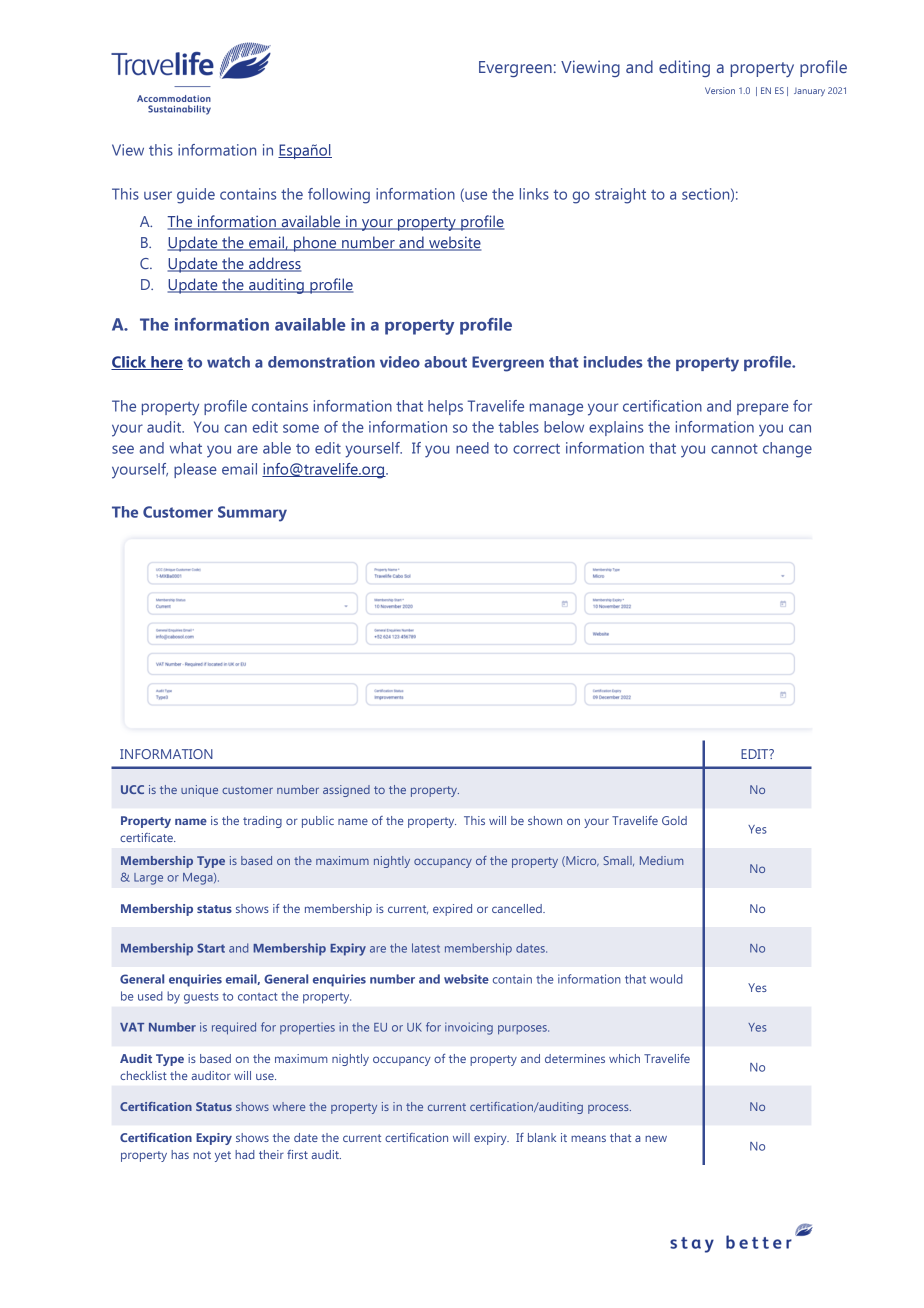  What do you see at coordinates (472, 448) in the page?
I see `need` at bounding box center [472, 448].
